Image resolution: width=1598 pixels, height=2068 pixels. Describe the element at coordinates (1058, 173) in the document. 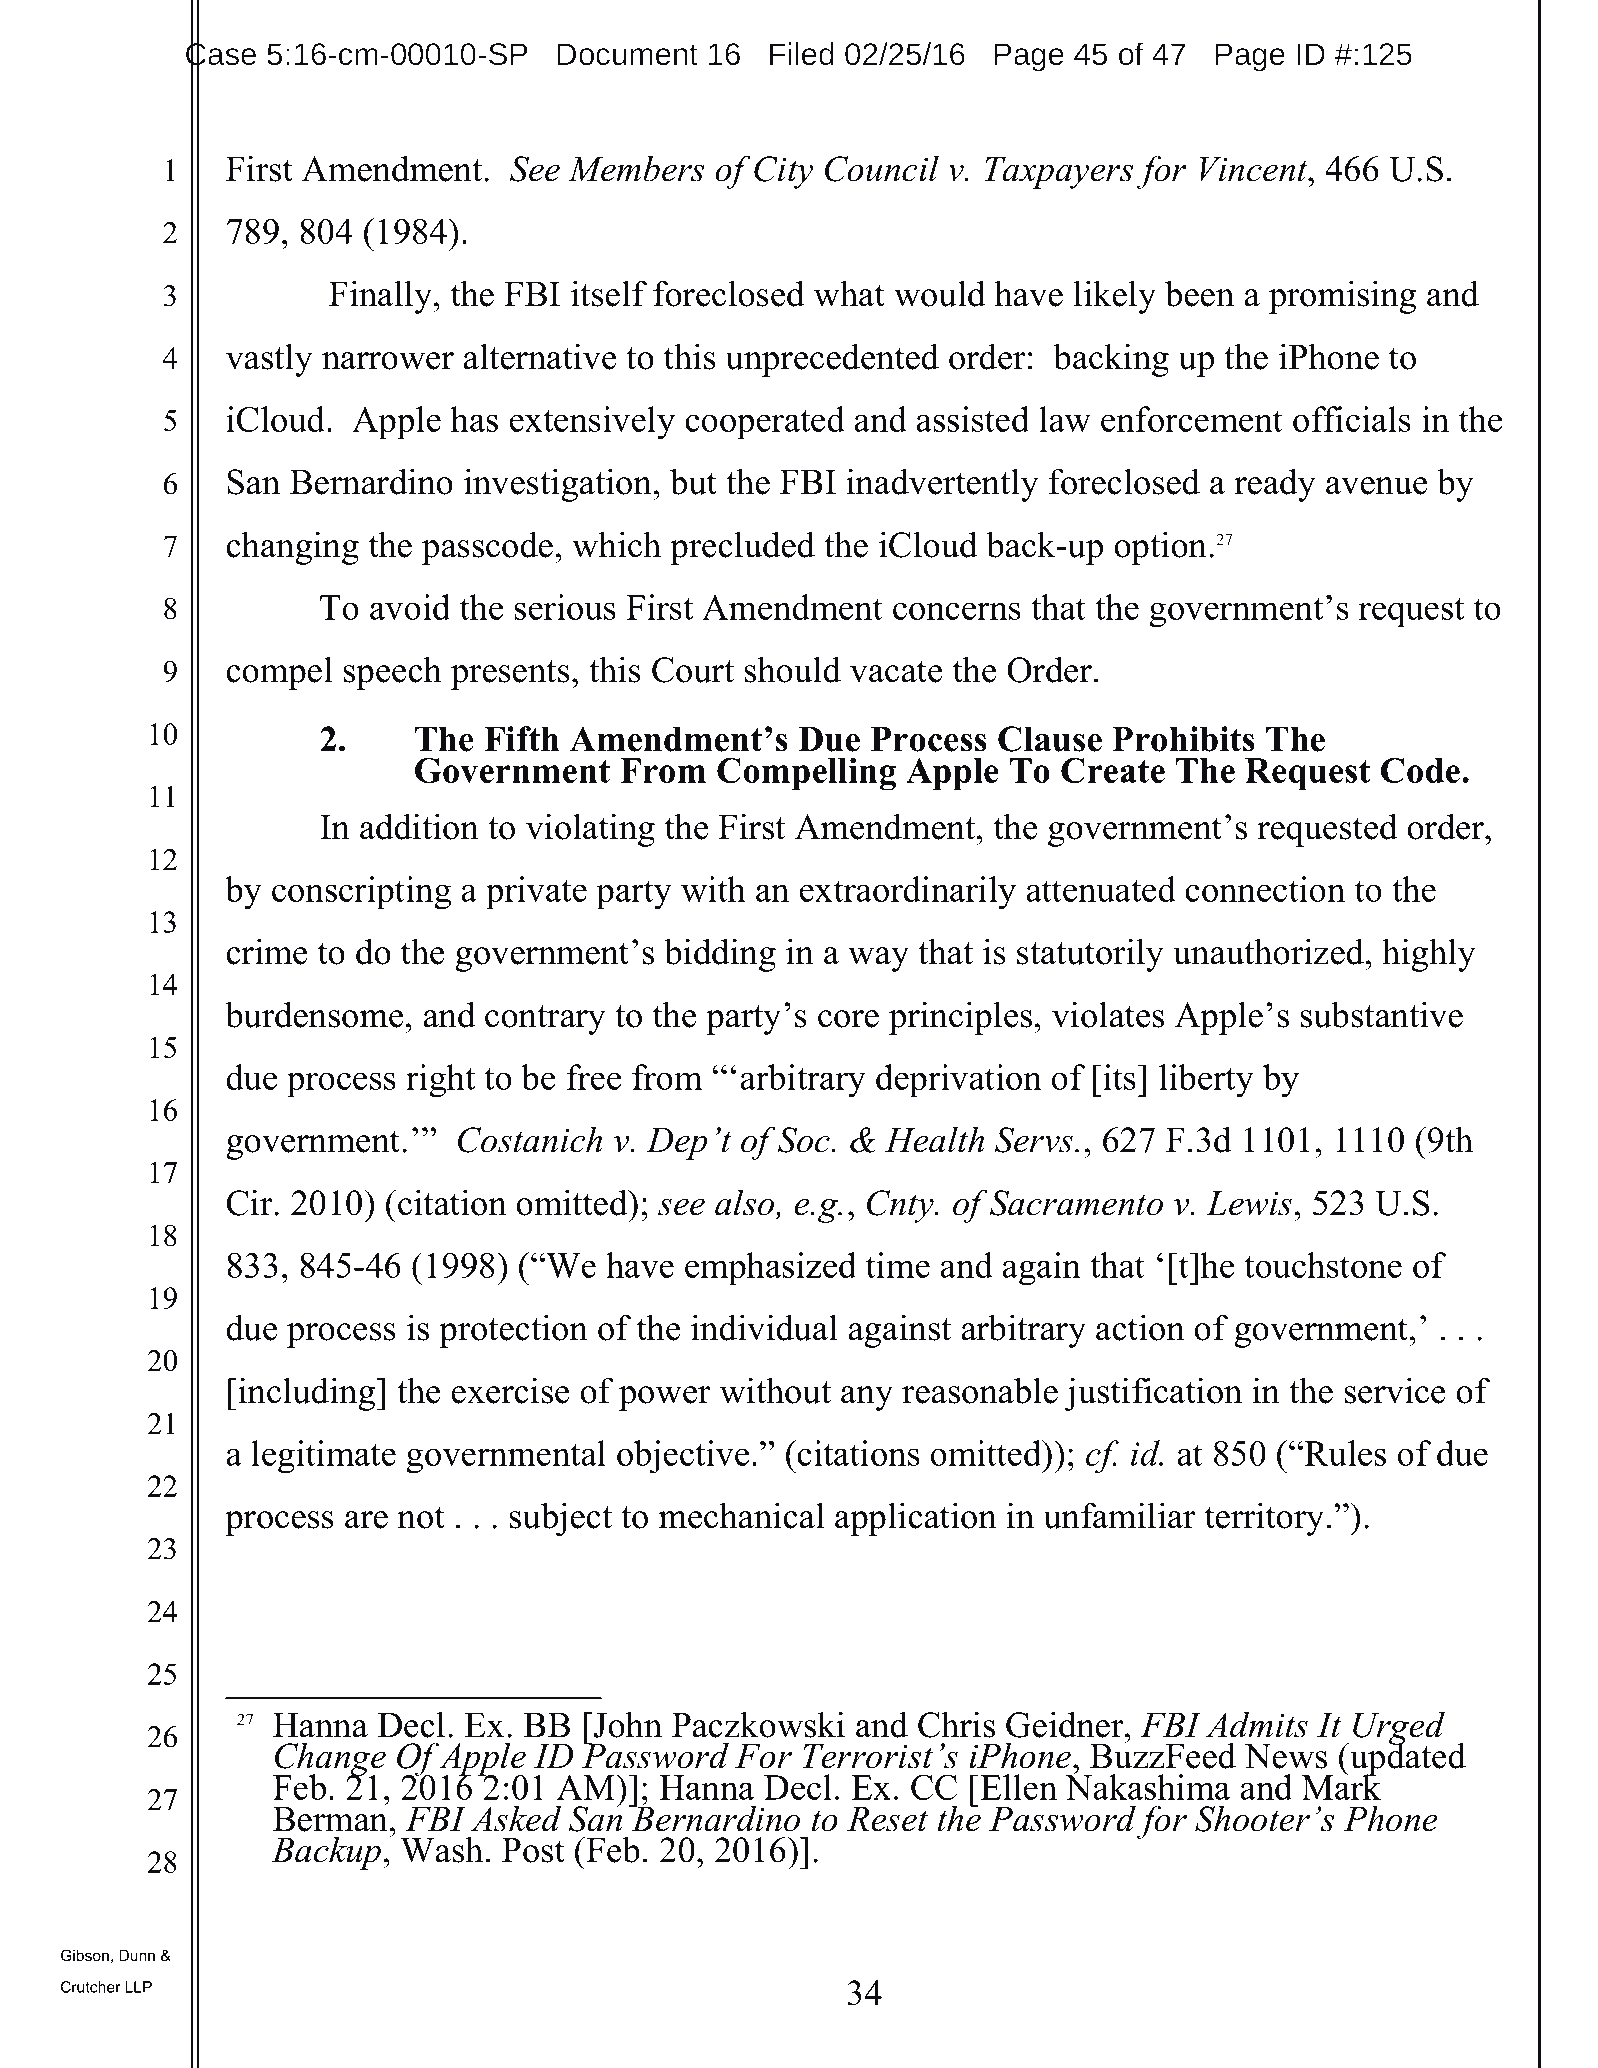

I see `Taxpayers` at that location.
